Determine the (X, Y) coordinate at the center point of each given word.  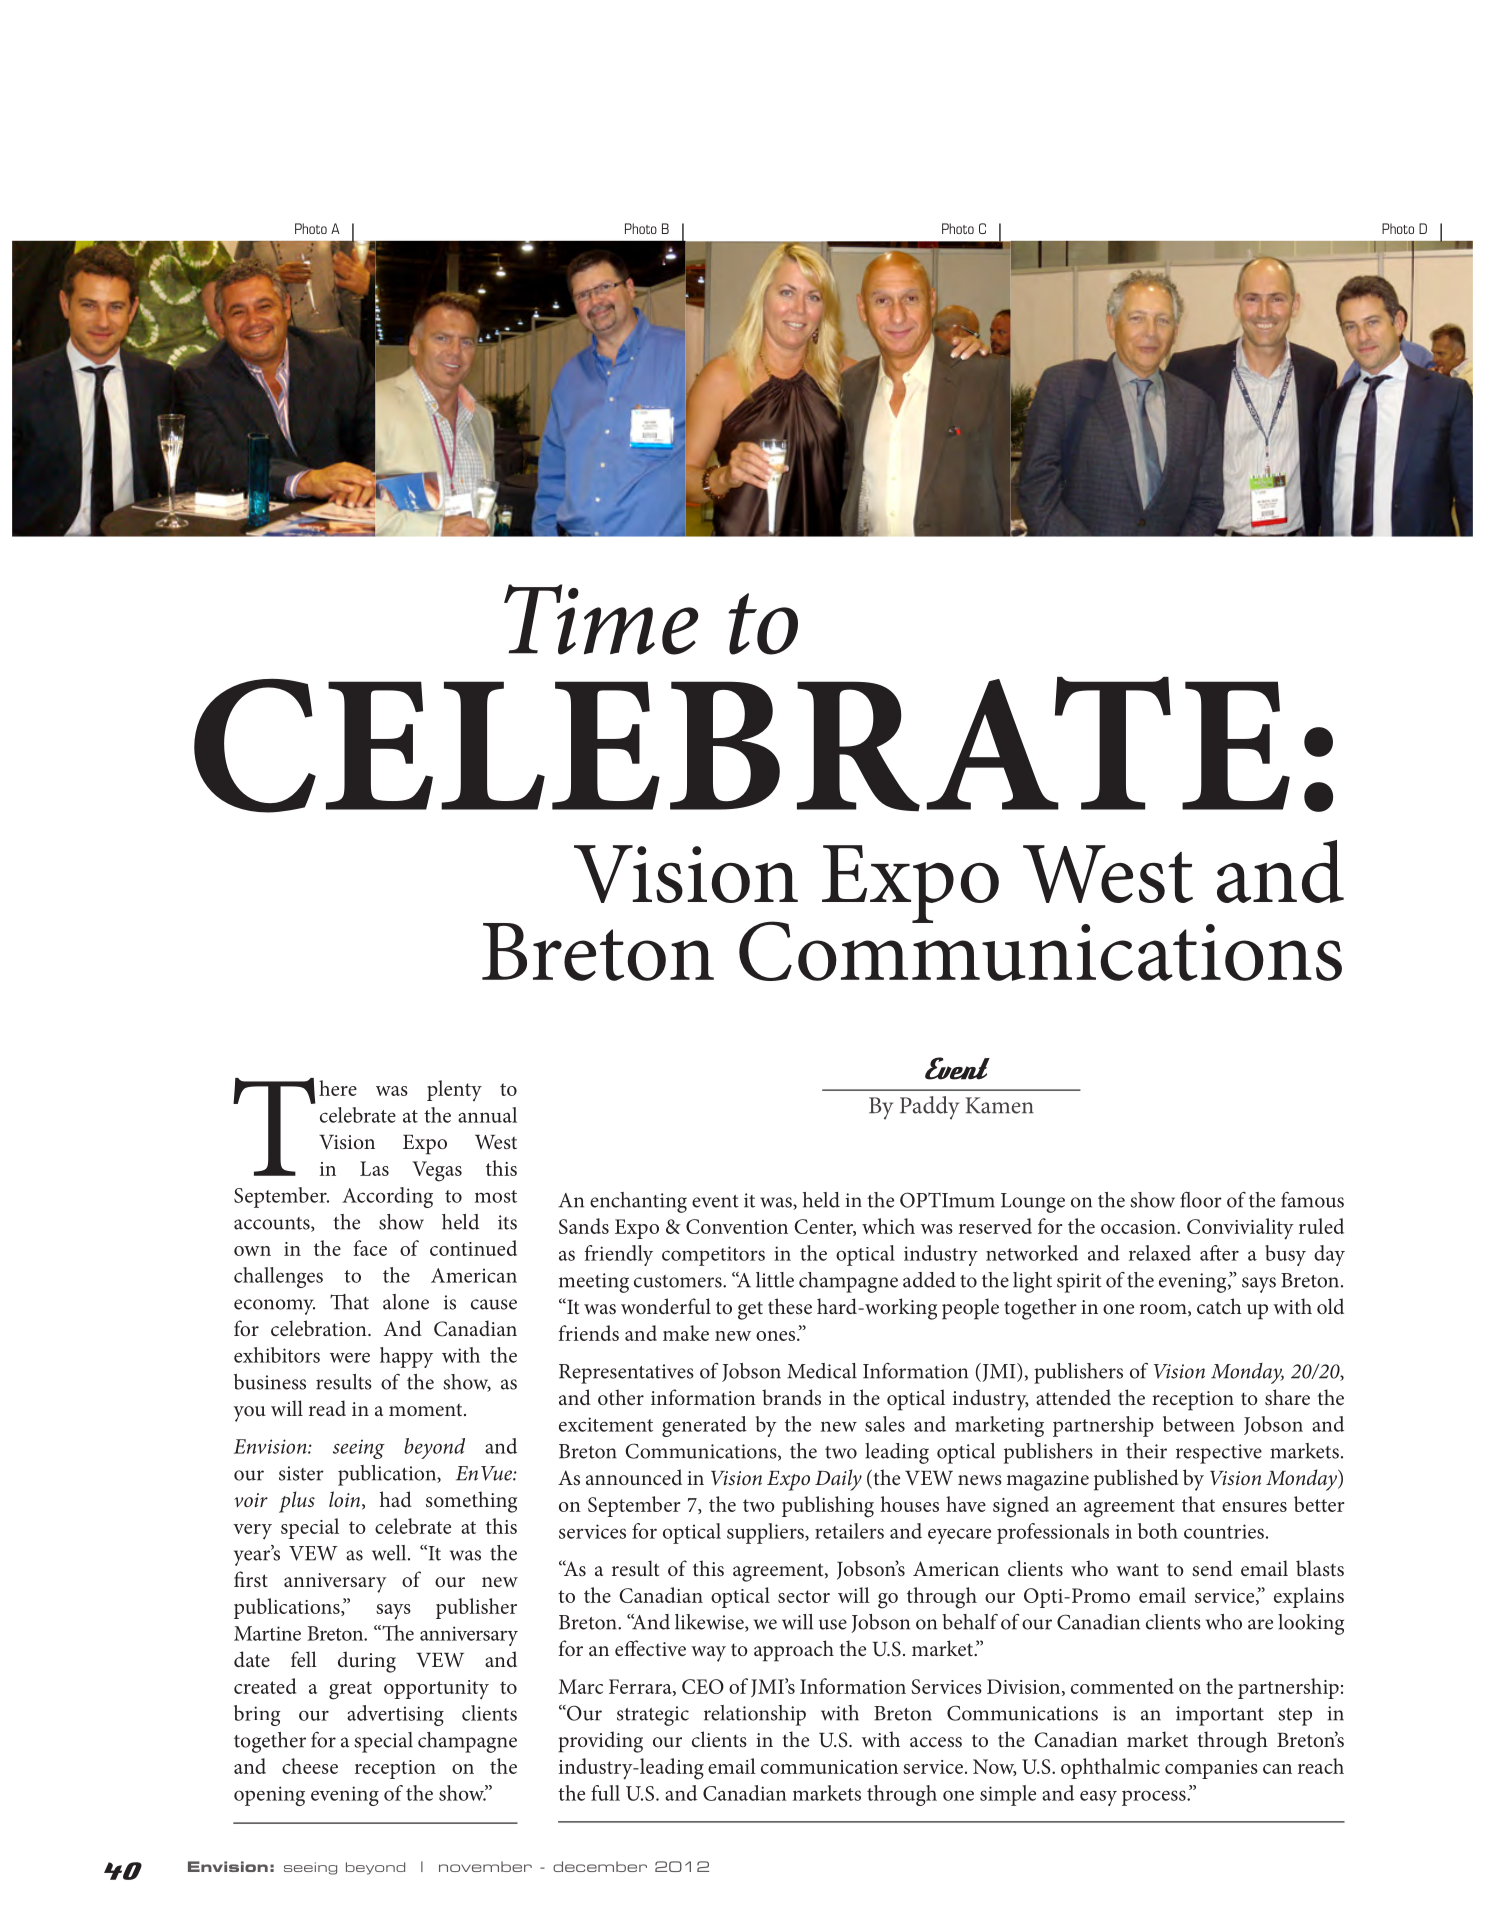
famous (1312, 1200)
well (390, 1553)
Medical (822, 1371)
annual (487, 1115)
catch (1219, 1306)
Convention (737, 1226)
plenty (454, 1090)
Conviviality (1240, 1229)
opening (269, 1796)
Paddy (929, 1108)
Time (601, 619)
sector (804, 1596)
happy (406, 1357)
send (1212, 1568)
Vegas (437, 1171)
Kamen (999, 1105)
